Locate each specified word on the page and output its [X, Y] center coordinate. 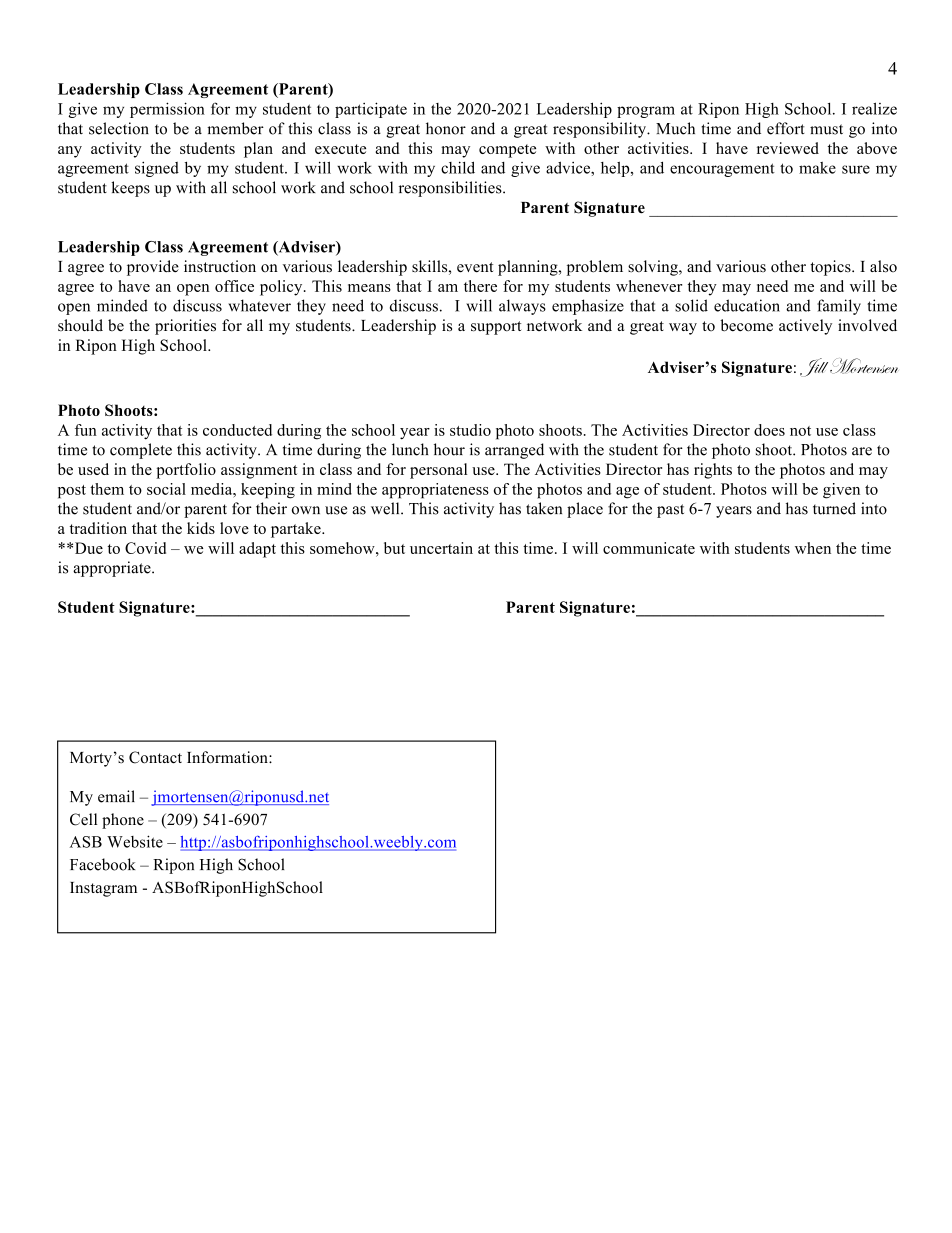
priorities [185, 327]
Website [135, 841]
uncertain [441, 548]
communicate [649, 548]
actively [805, 327]
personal [438, 471]
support [496, 328]
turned [834, 508]
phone [123, 821]
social [166, 489]
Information [228, 757]
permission [167, 110]
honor [446, 128]
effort [786, 128]
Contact [155, 757]
